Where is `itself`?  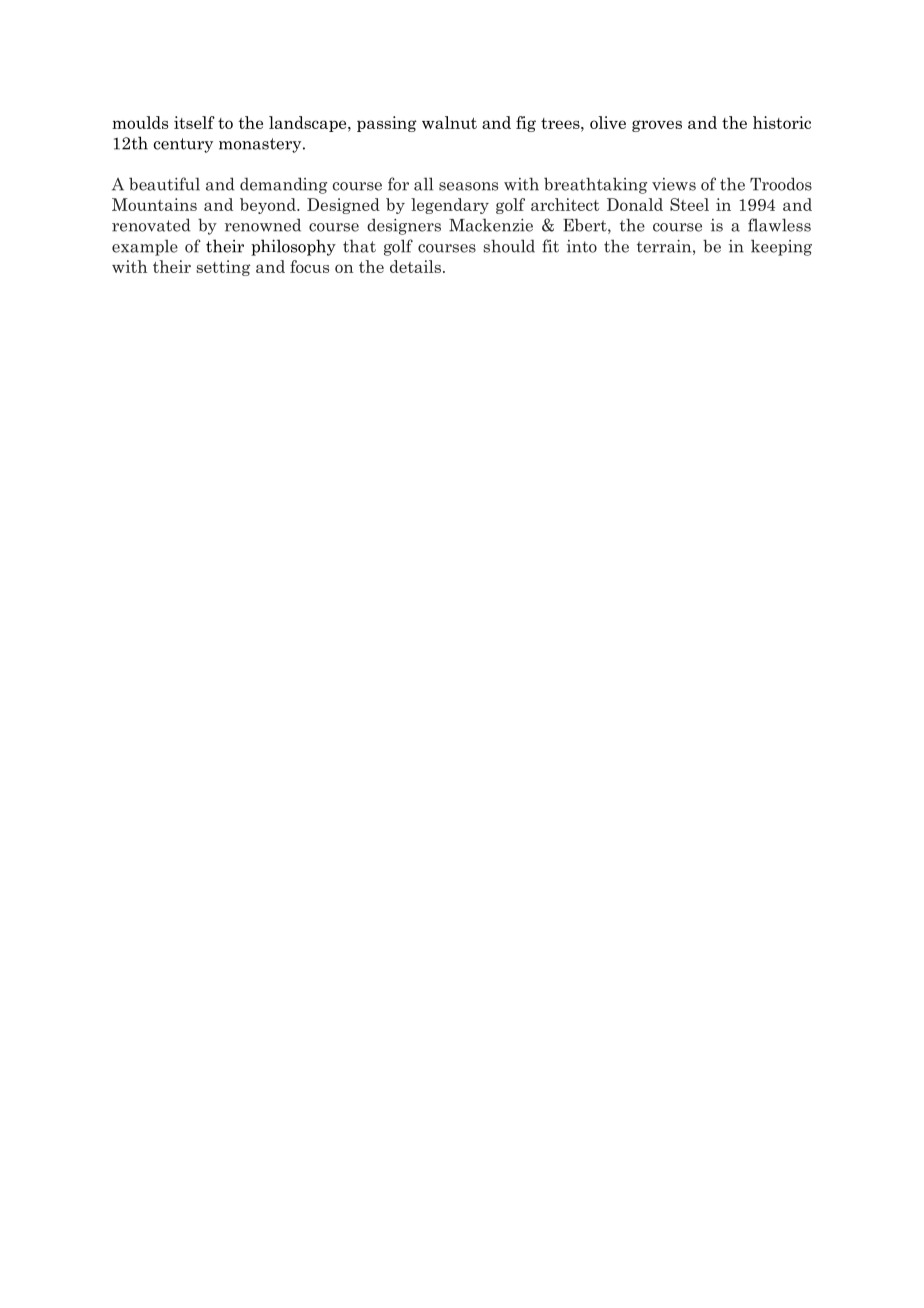
itself is located at coordinates (194, 122).
